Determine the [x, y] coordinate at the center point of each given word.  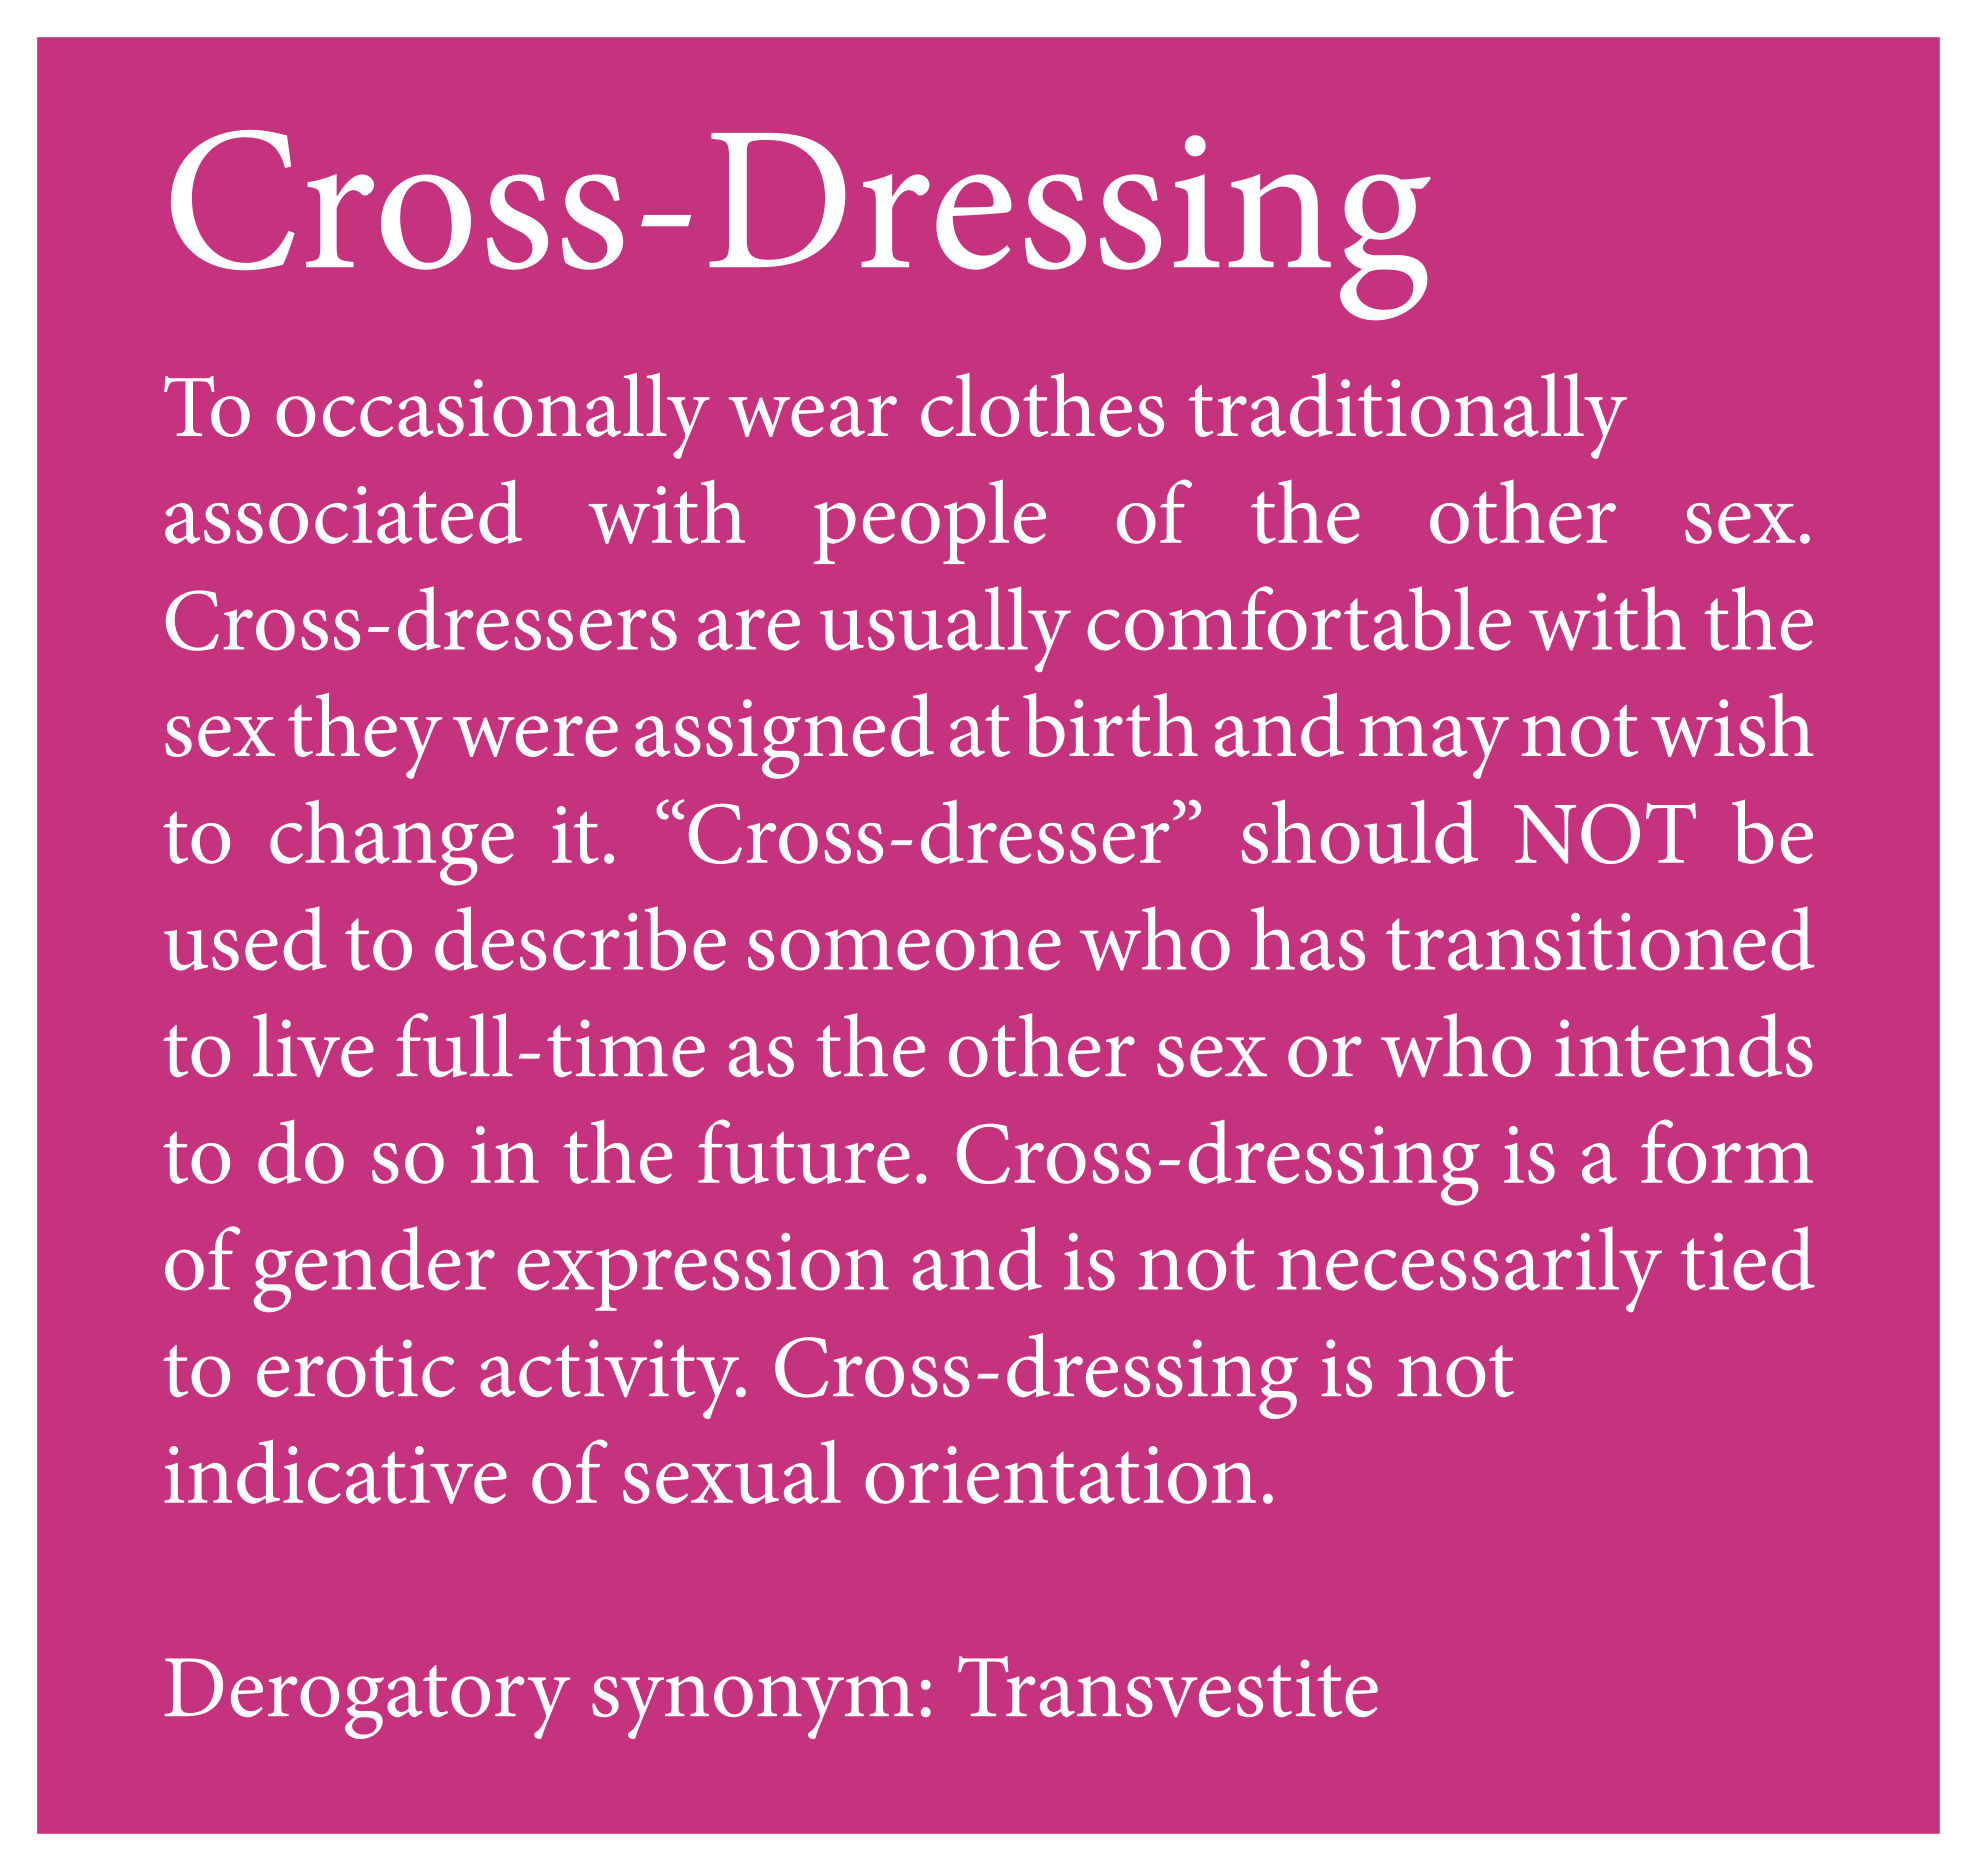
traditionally [1408, 416]
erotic [356, 1368]
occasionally [493, 416]
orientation [1060, 1475]
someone [904, 950]
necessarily [1469, 1269]
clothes [1042, 405]
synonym [752, 1707]
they [365, 736]
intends [1684, 1045]
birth [1110, 725]
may [1434, 747]
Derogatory [367, 1698]
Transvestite [1168, 1686]
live [313, 1045]
